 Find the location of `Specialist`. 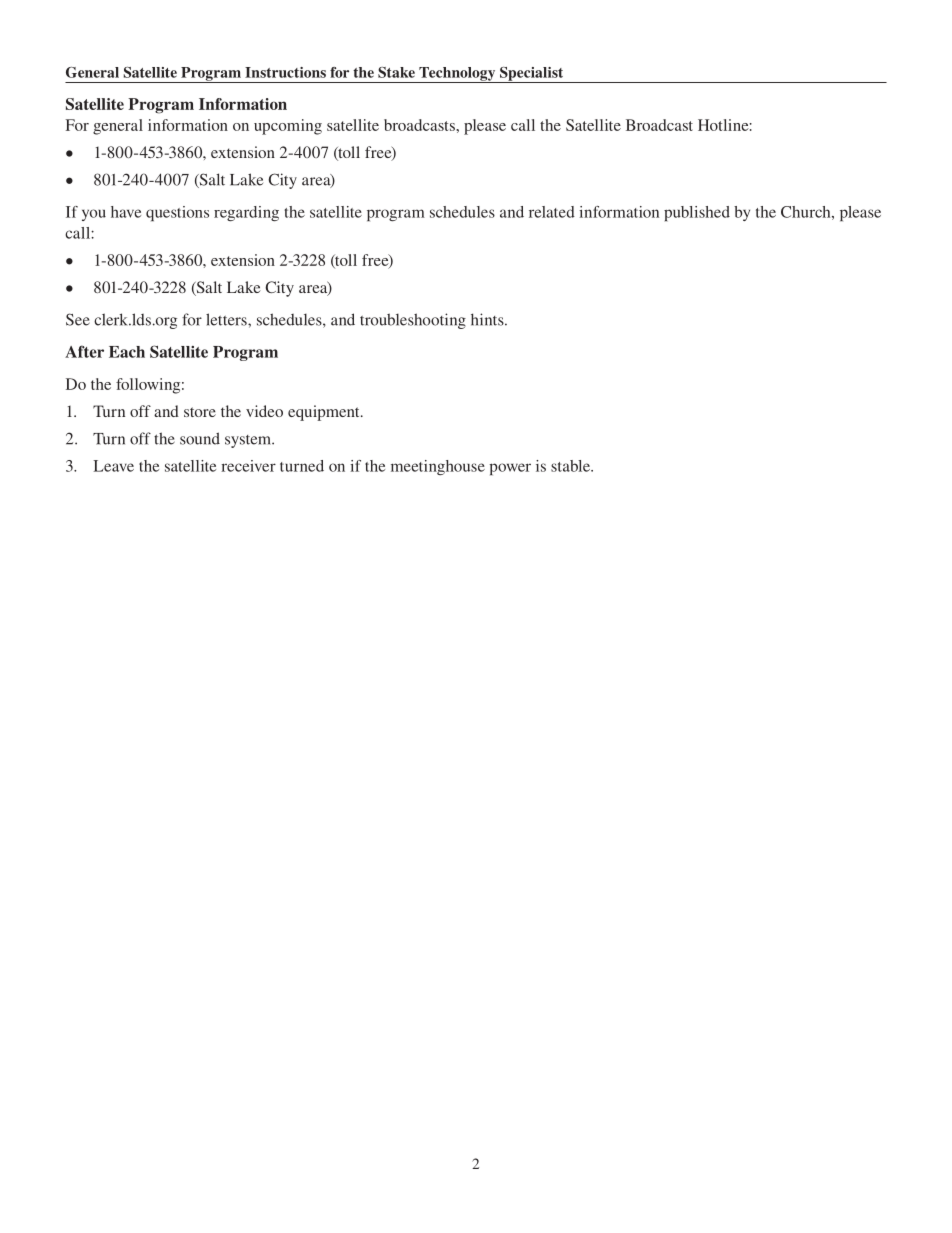

Specialist is located at coordinates (532, 75).
